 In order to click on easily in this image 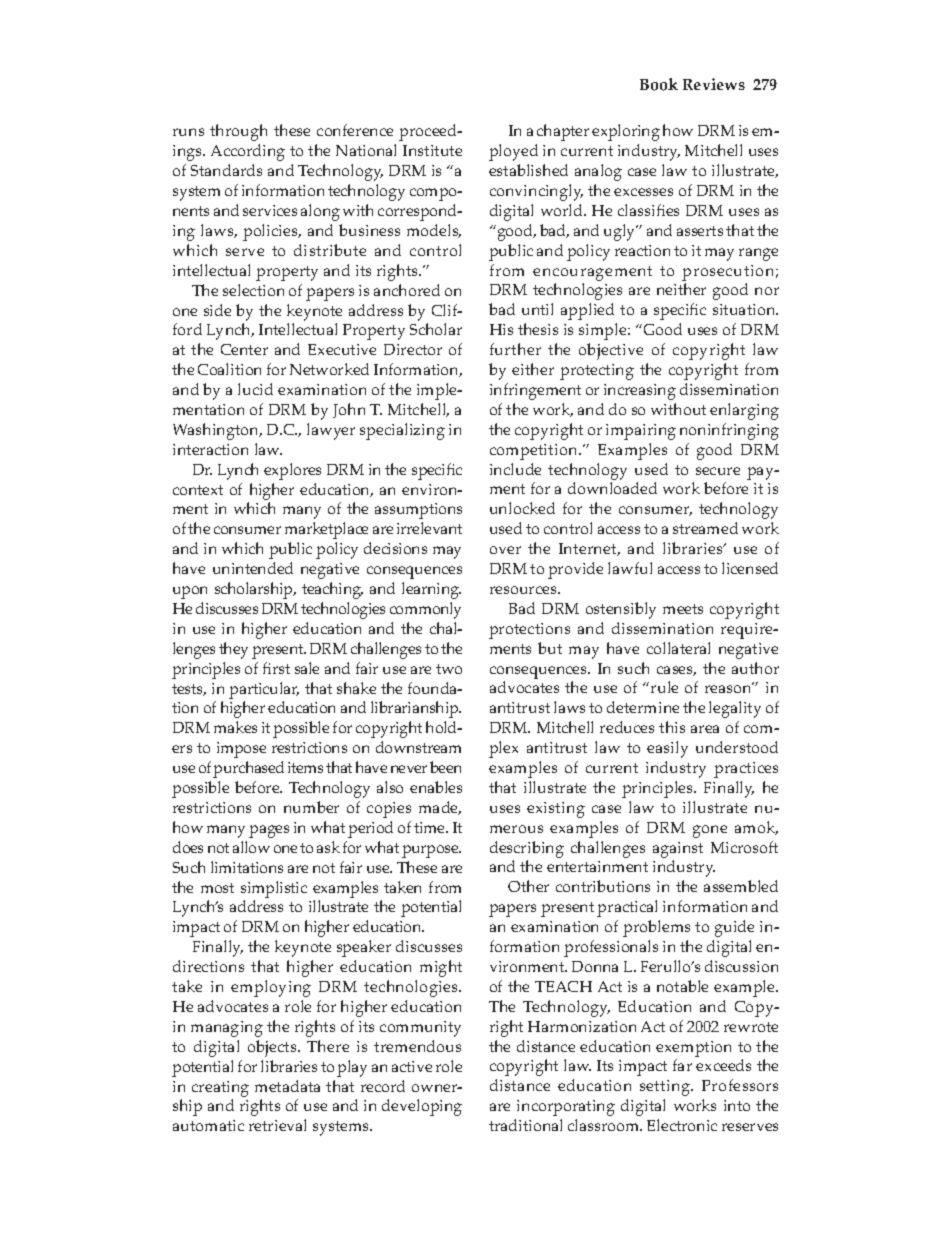, I will do `click(667, 749)`.
